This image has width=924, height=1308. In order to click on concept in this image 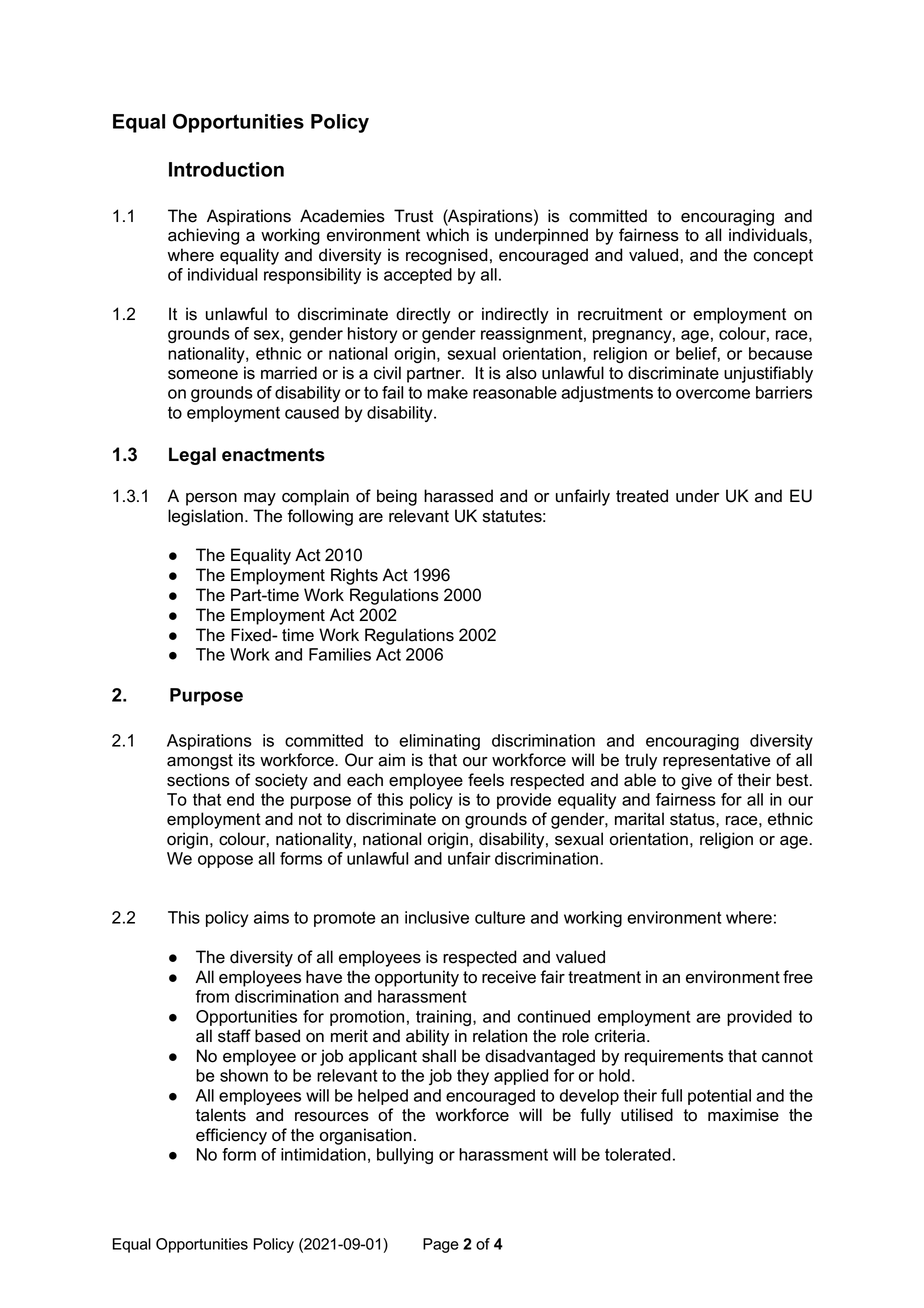, I will do `click(783, 257)`.
